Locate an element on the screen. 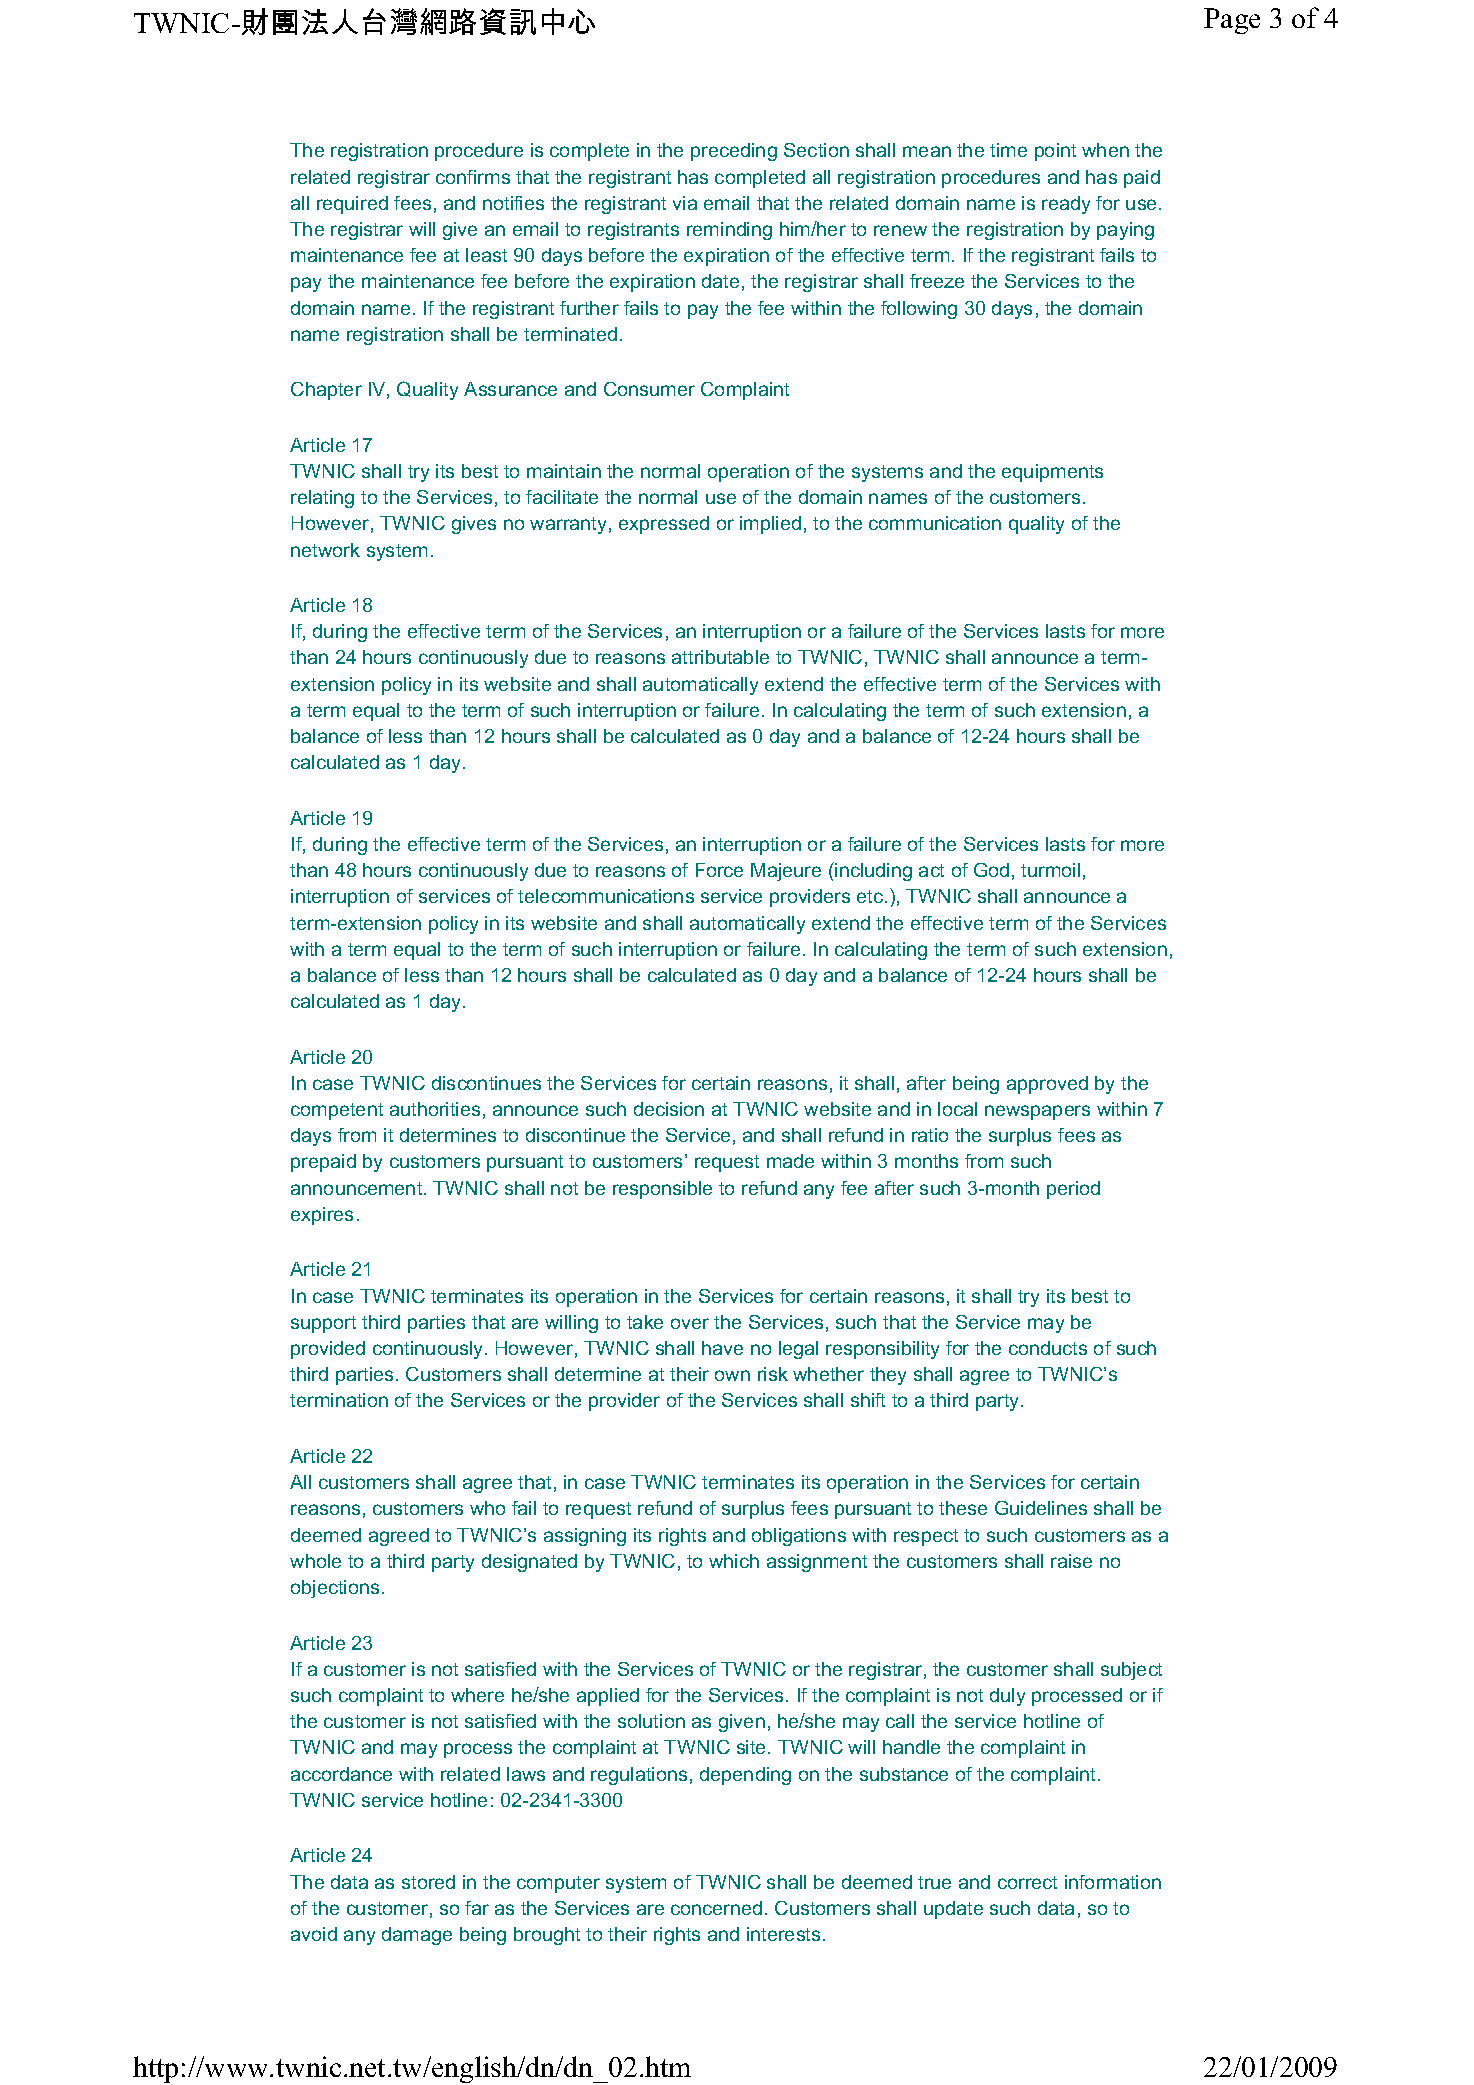 This screenshot has width=1474, height=2085. stored is located at coordinates (428, 1882).
